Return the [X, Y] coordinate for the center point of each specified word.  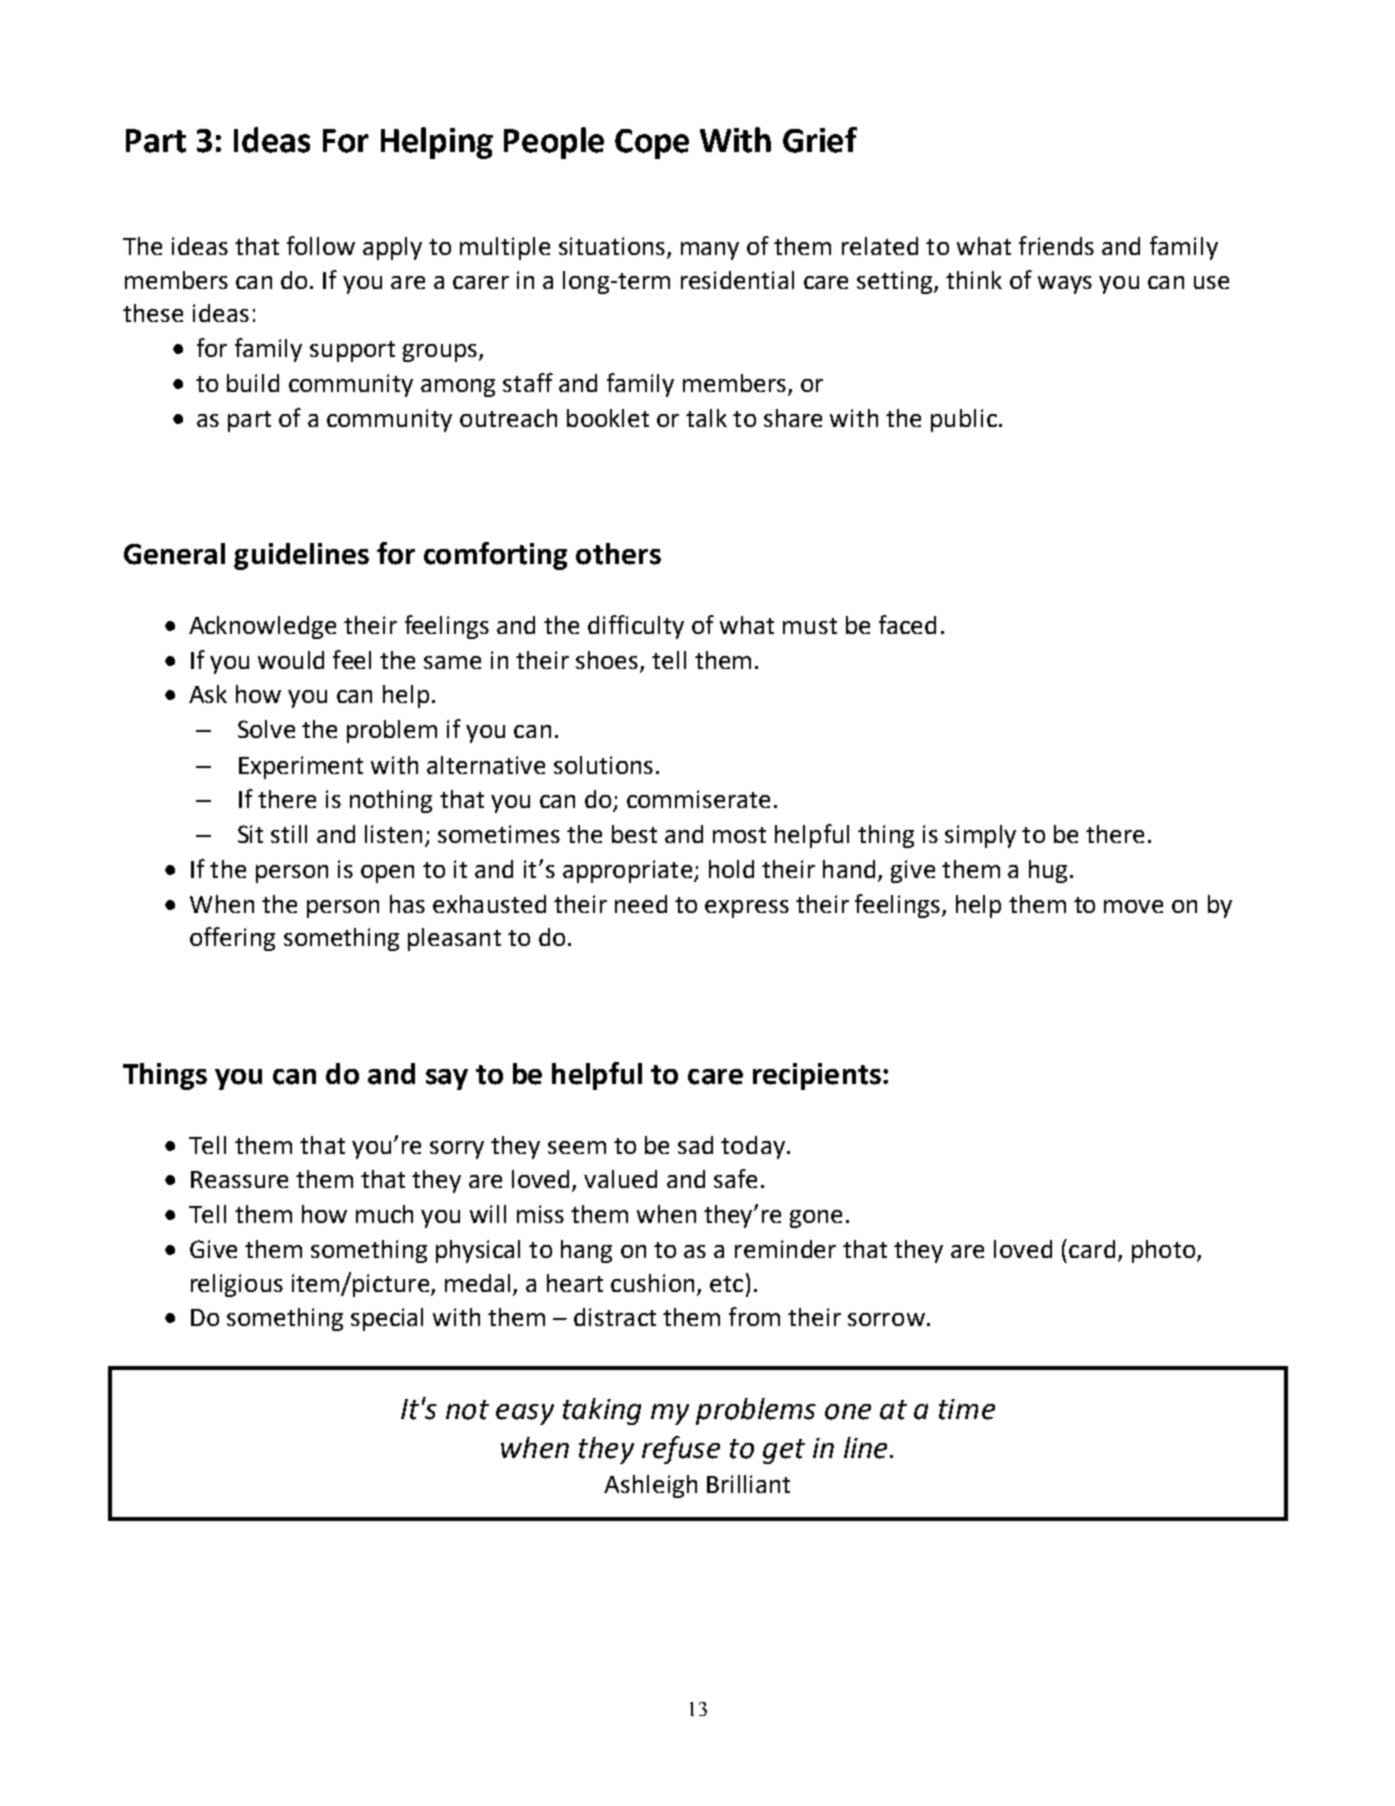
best [634, 834]
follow [321, 245]
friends [1056, 245]
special [387, 1319]
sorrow [886, 1319]
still [289, 834]
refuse [681, 1450]
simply [980, 836]
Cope [652, 144]
